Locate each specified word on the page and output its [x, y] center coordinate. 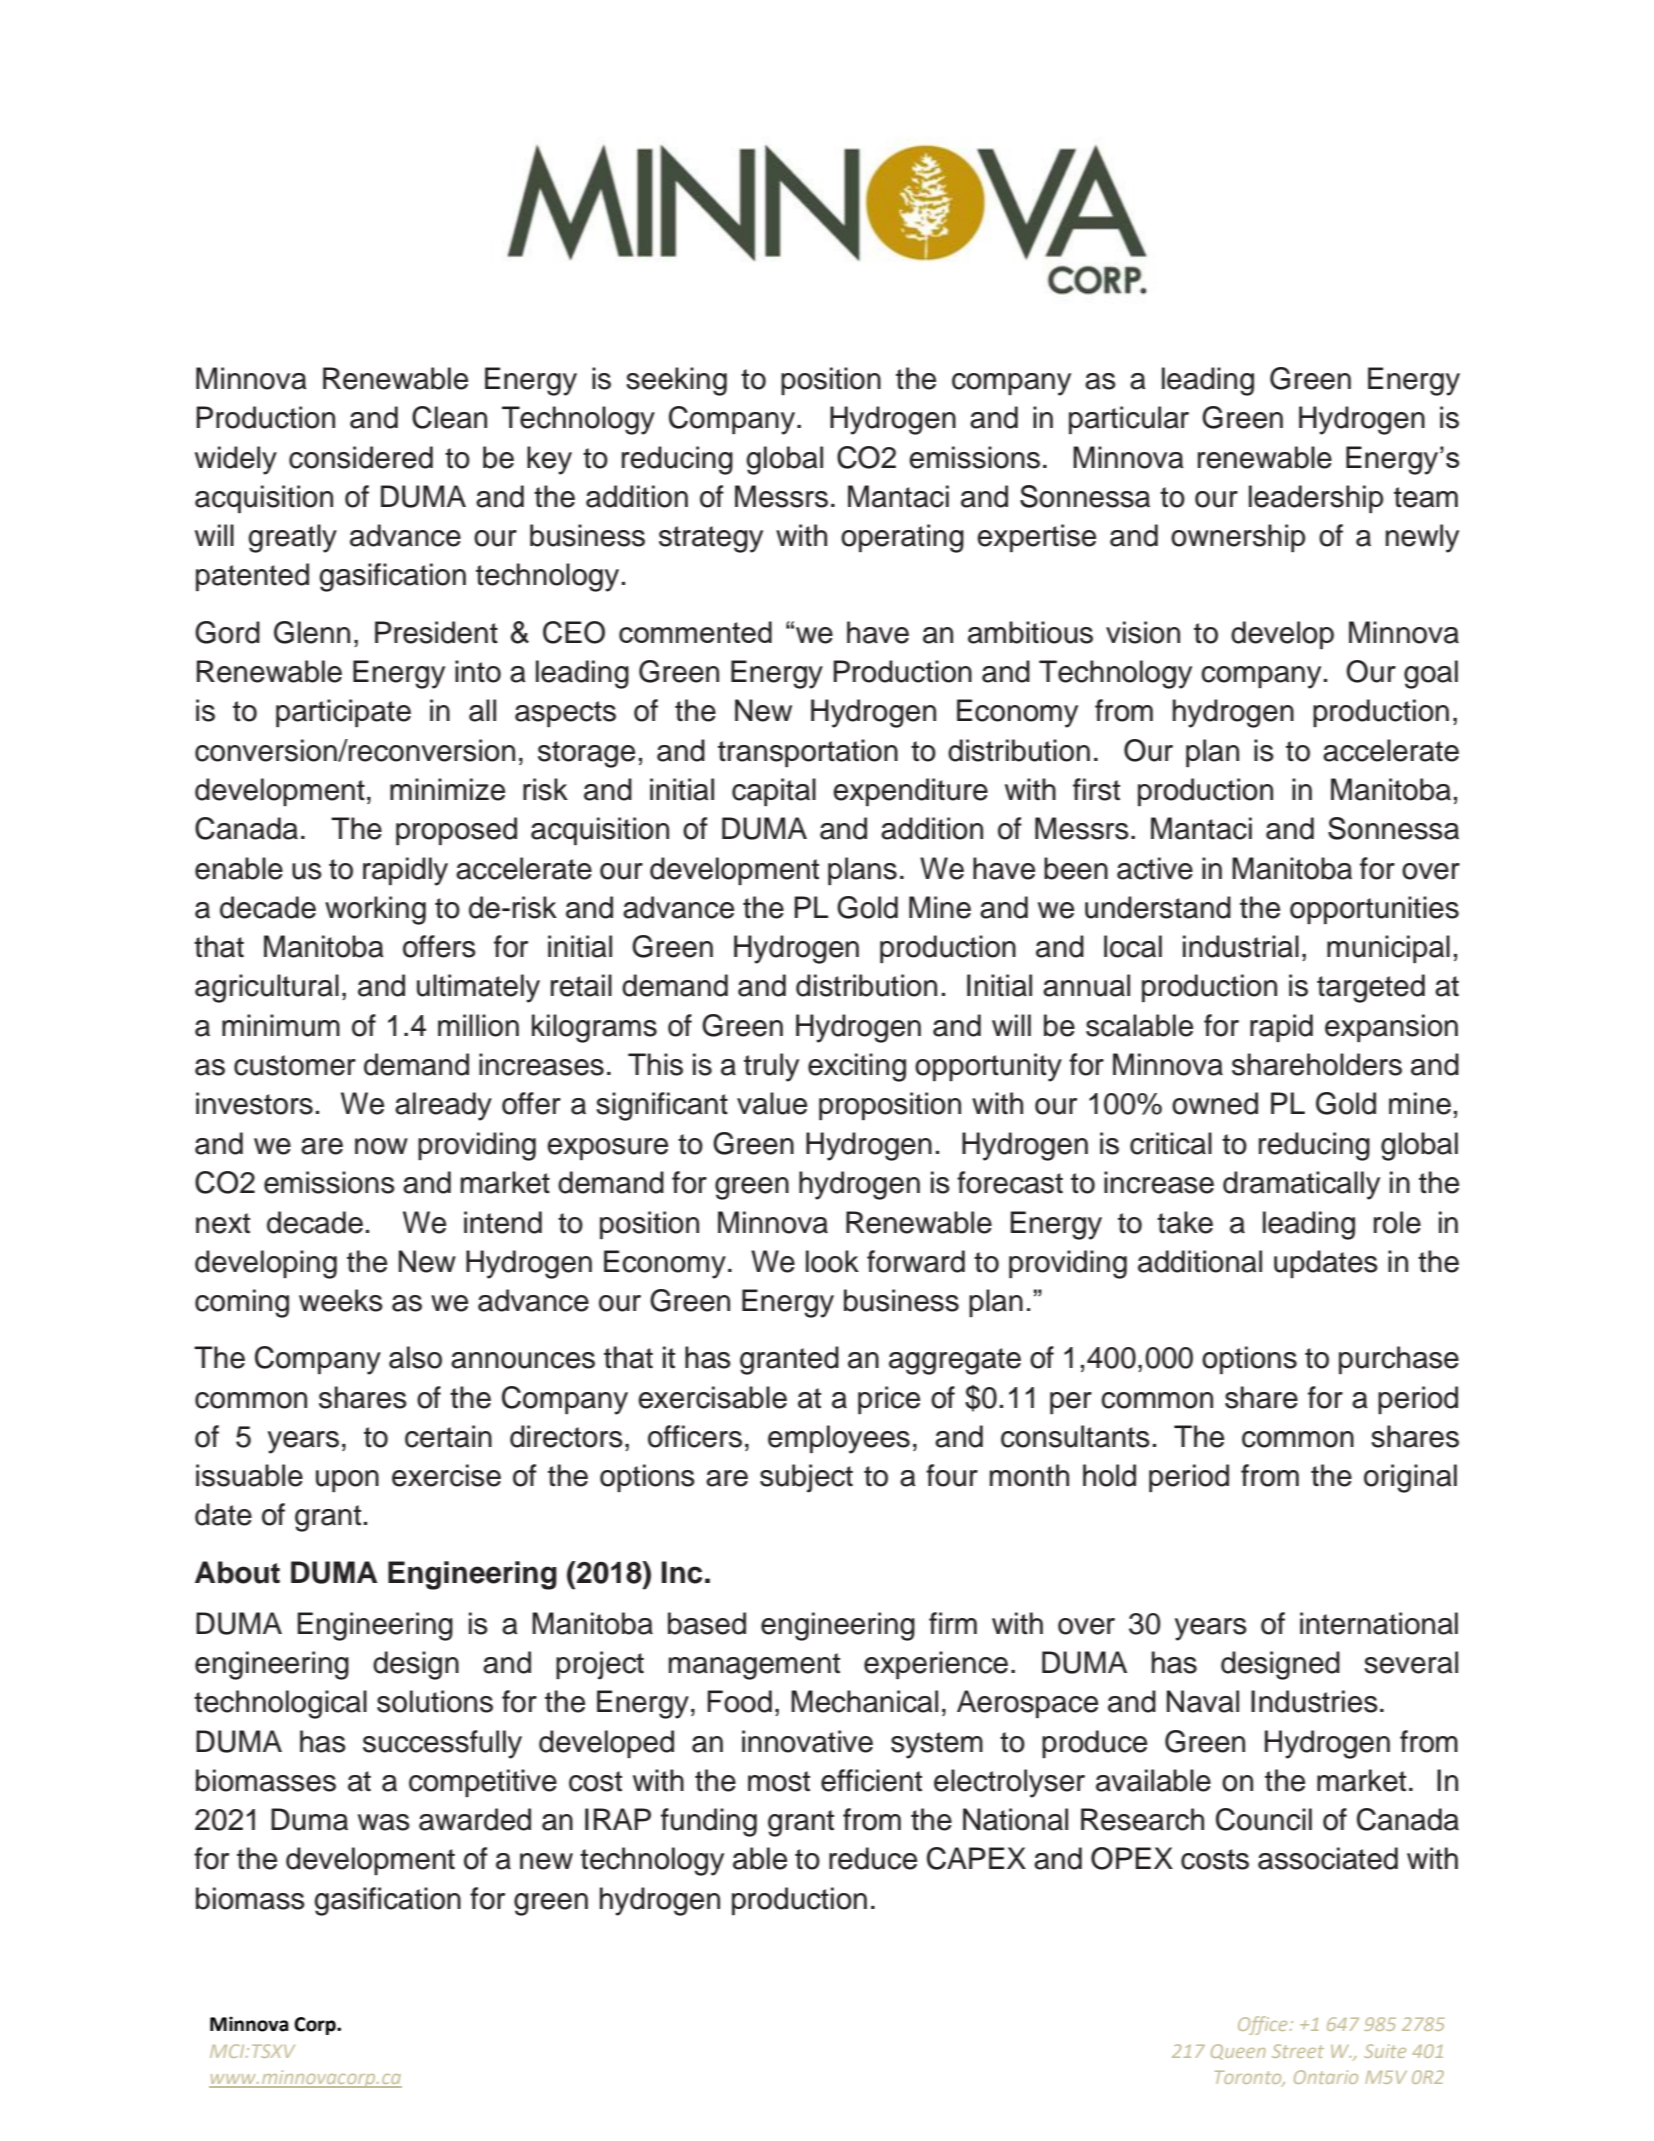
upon [347, 1481]
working [375, 910]
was [384, 1822]
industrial [1241, 946]
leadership [1316, 499]
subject [806, 1478]
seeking [676, 381]
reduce [873, 1858]
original [1410, 1478]
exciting [857, 1067]
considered [361, 457]
